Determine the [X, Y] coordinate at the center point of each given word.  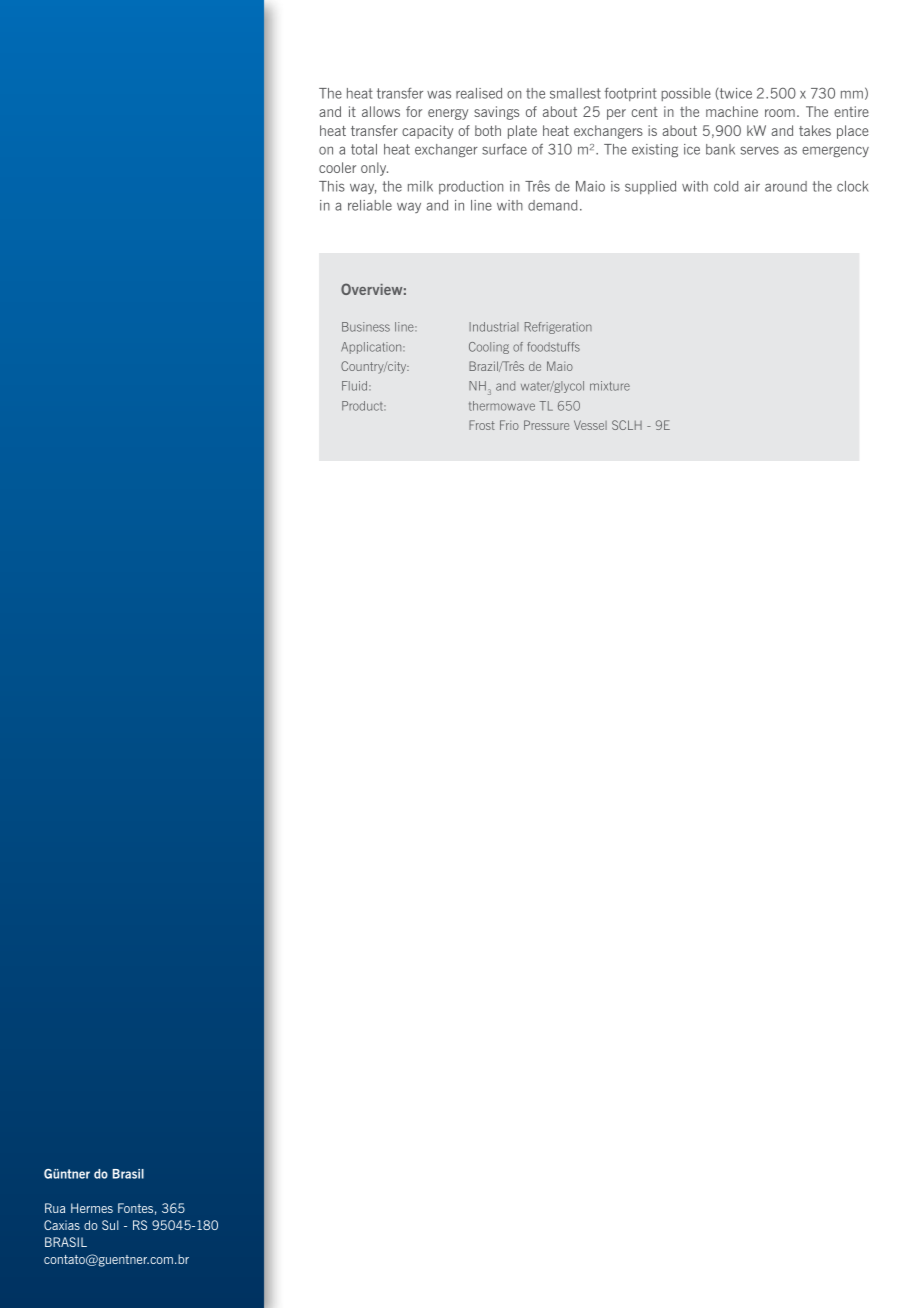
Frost [482, 425]
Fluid [356, 386]
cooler [337, 167]
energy [448, 114]
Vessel [590, 425]
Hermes [92, 1208]
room [780, 113]
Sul [110, 1225]
